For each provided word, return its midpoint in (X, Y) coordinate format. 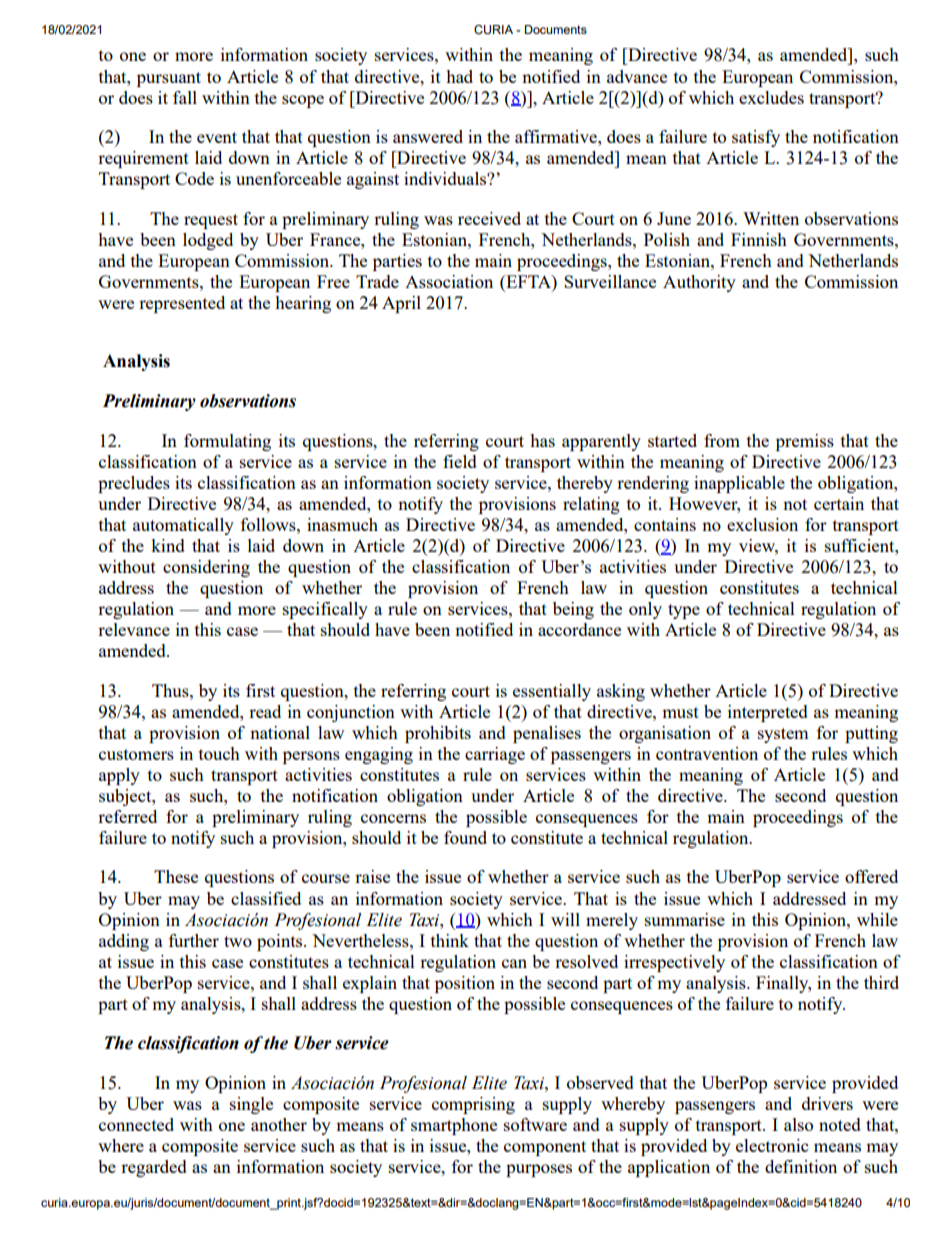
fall (185, 97)
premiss (805, 442)
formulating (227, 442)
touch (219, 753)
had (459, 76)
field (460, 461)
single (251, 1105)
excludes (771, 97)
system (783, 735)
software (535, 1124)
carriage (495, 755)
